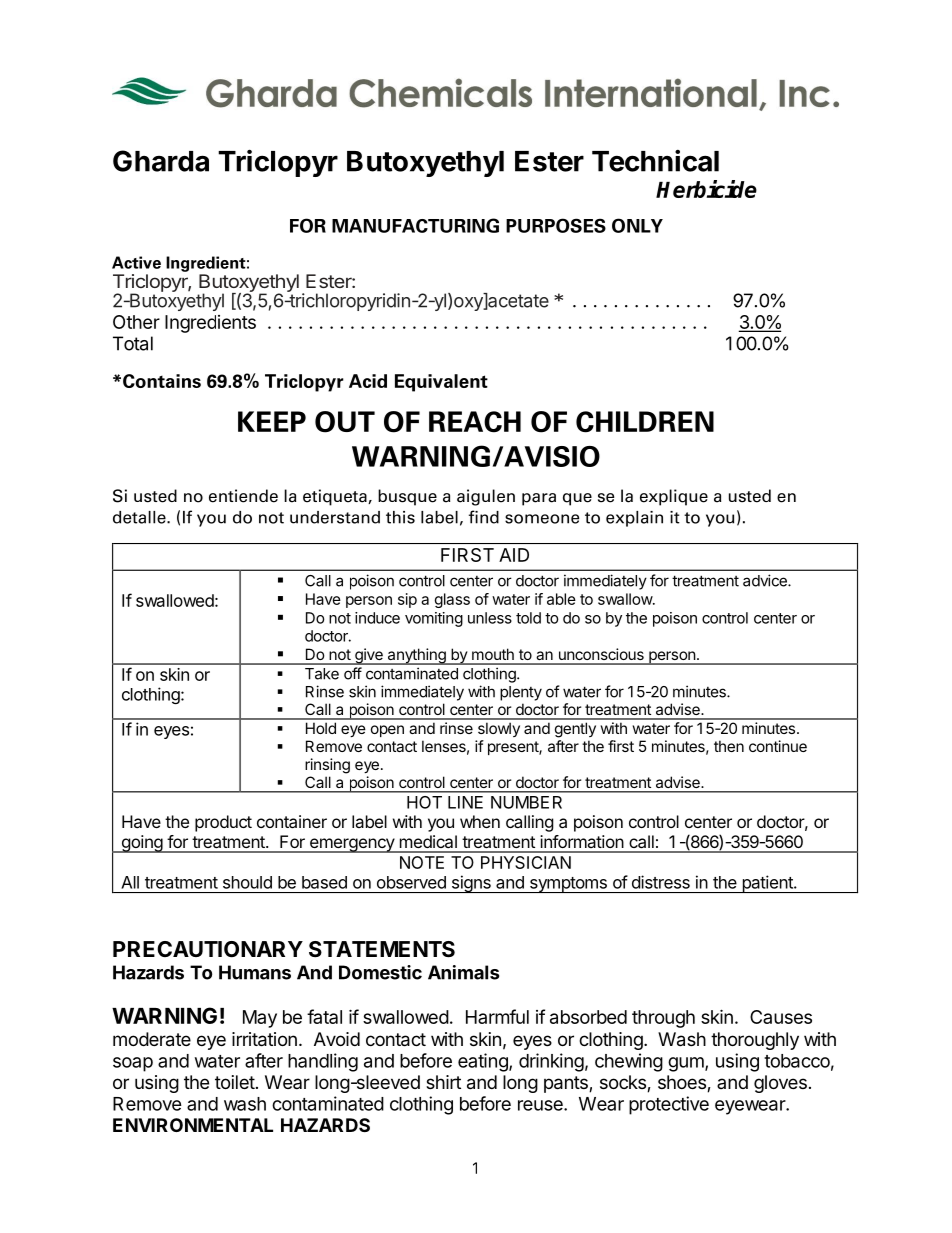 This screenshot has width=952, height=1233. What do you see at coordinates (434, 619) in the screenshot?
I see `vomiting` at bounding box center [434, 619].
